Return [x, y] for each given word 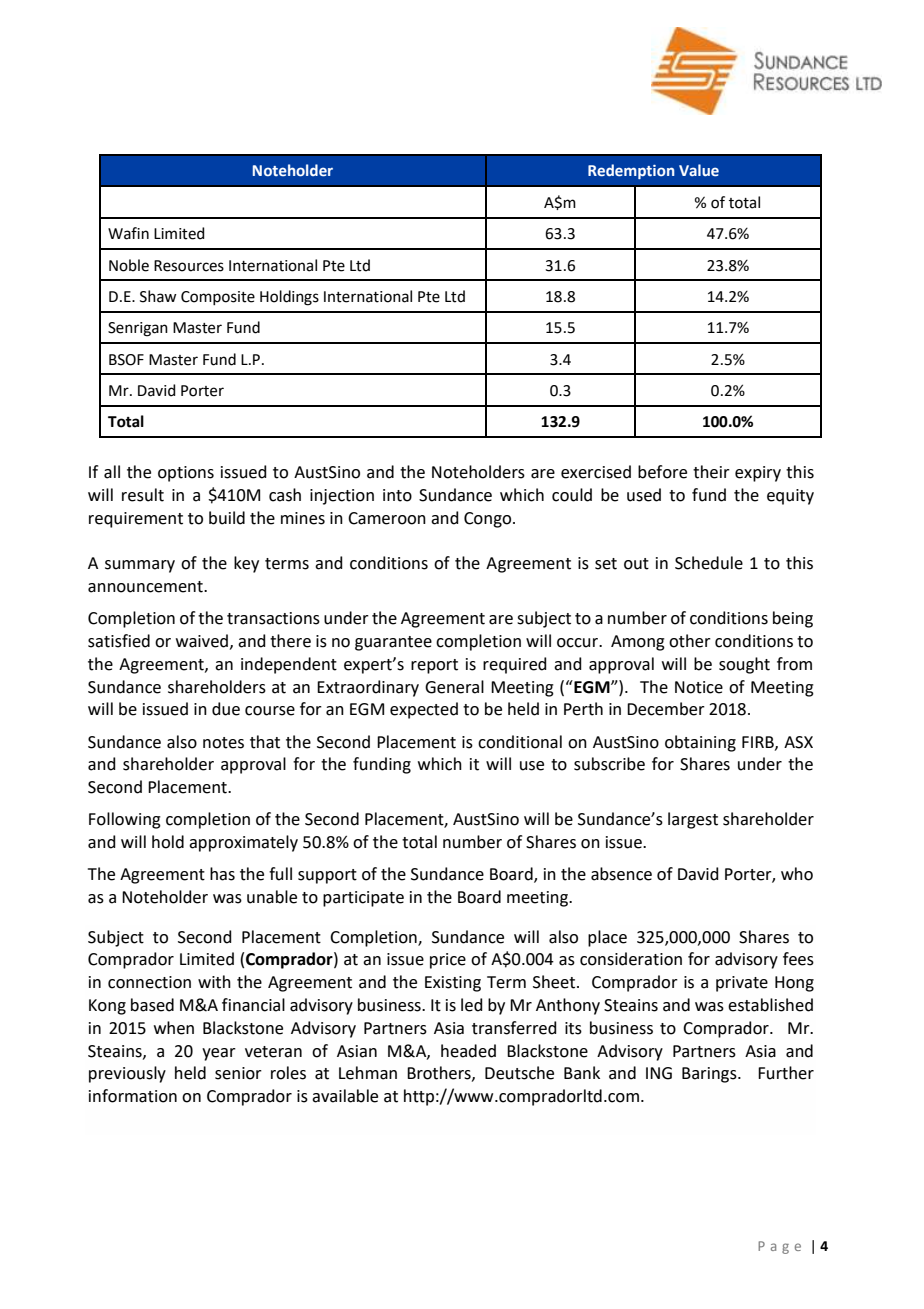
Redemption [631, 171]
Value [699, 170]
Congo [489, 520]
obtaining [700, 743]
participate [363, 899]
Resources [189, 266]
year [219, 1054]
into [397, 495]
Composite [218, 298]
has [222, 874]
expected [424, 710]
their [711, 472]
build [227, 518]
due [226, 709]
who [797, 874]
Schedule [709, 563]
